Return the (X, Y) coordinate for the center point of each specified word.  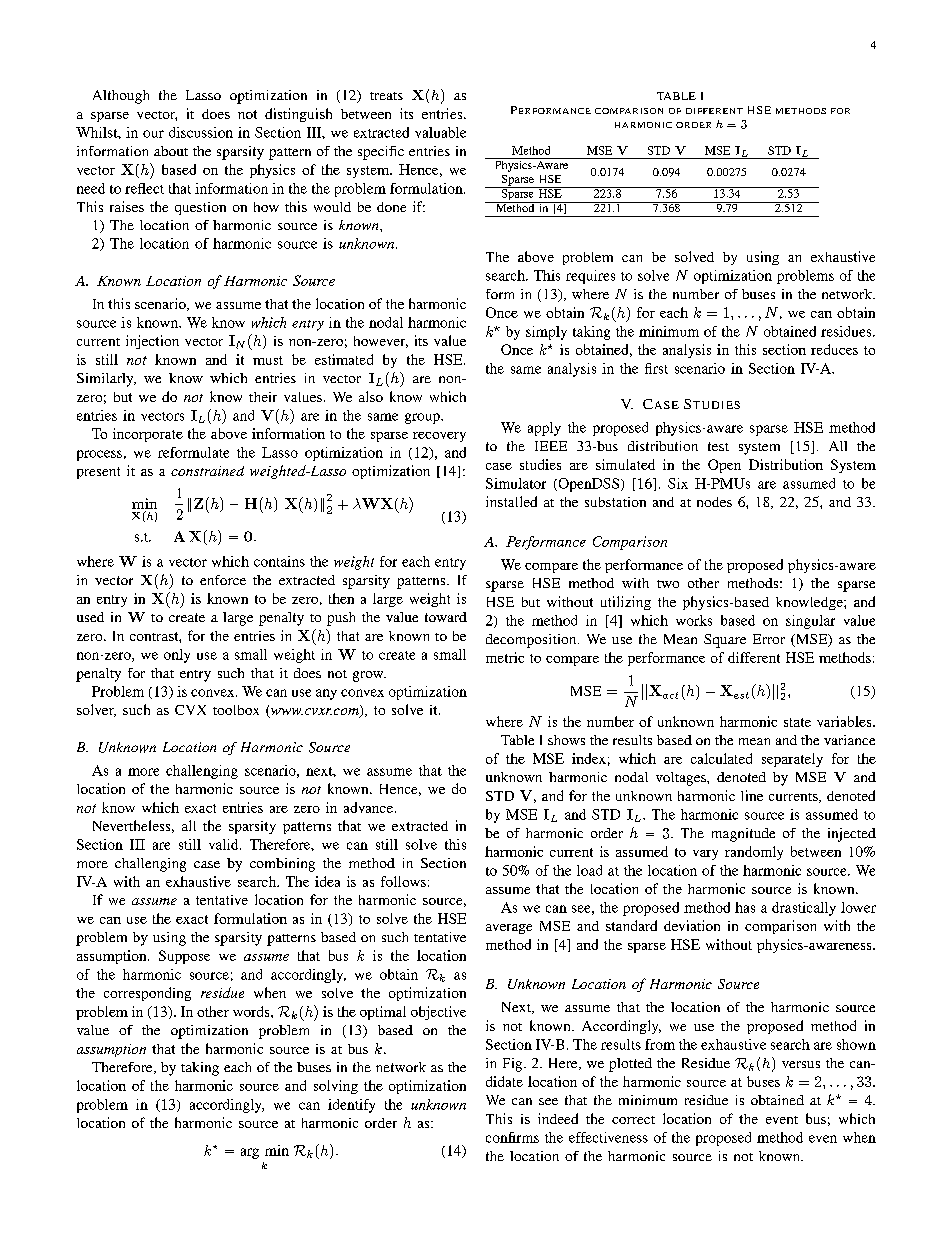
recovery (439, 437)
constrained (207, 471)
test (718, 446)
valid (225, 844)
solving (336, 1087)
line (752, 795)
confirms (512, 1137)
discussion (201, 132)
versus (801, 1064)
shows (566, 740)
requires (590, 277)
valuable (440, 132)
